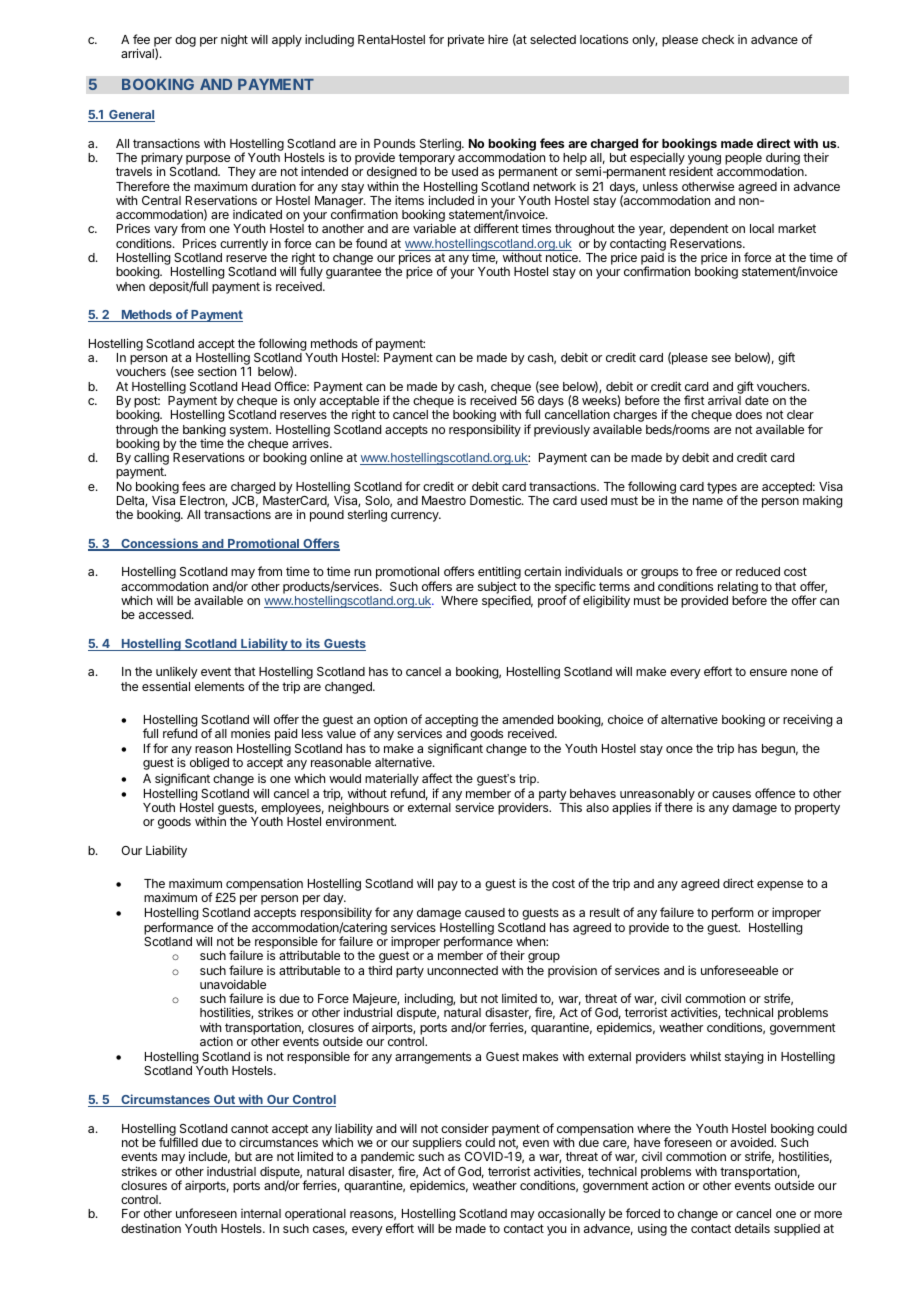 This screenshot has width=924, height=1308. What do you see at coordinates (261, 1213) in the screenshot?
I see `internal` at bounding box center [261, 1213].
